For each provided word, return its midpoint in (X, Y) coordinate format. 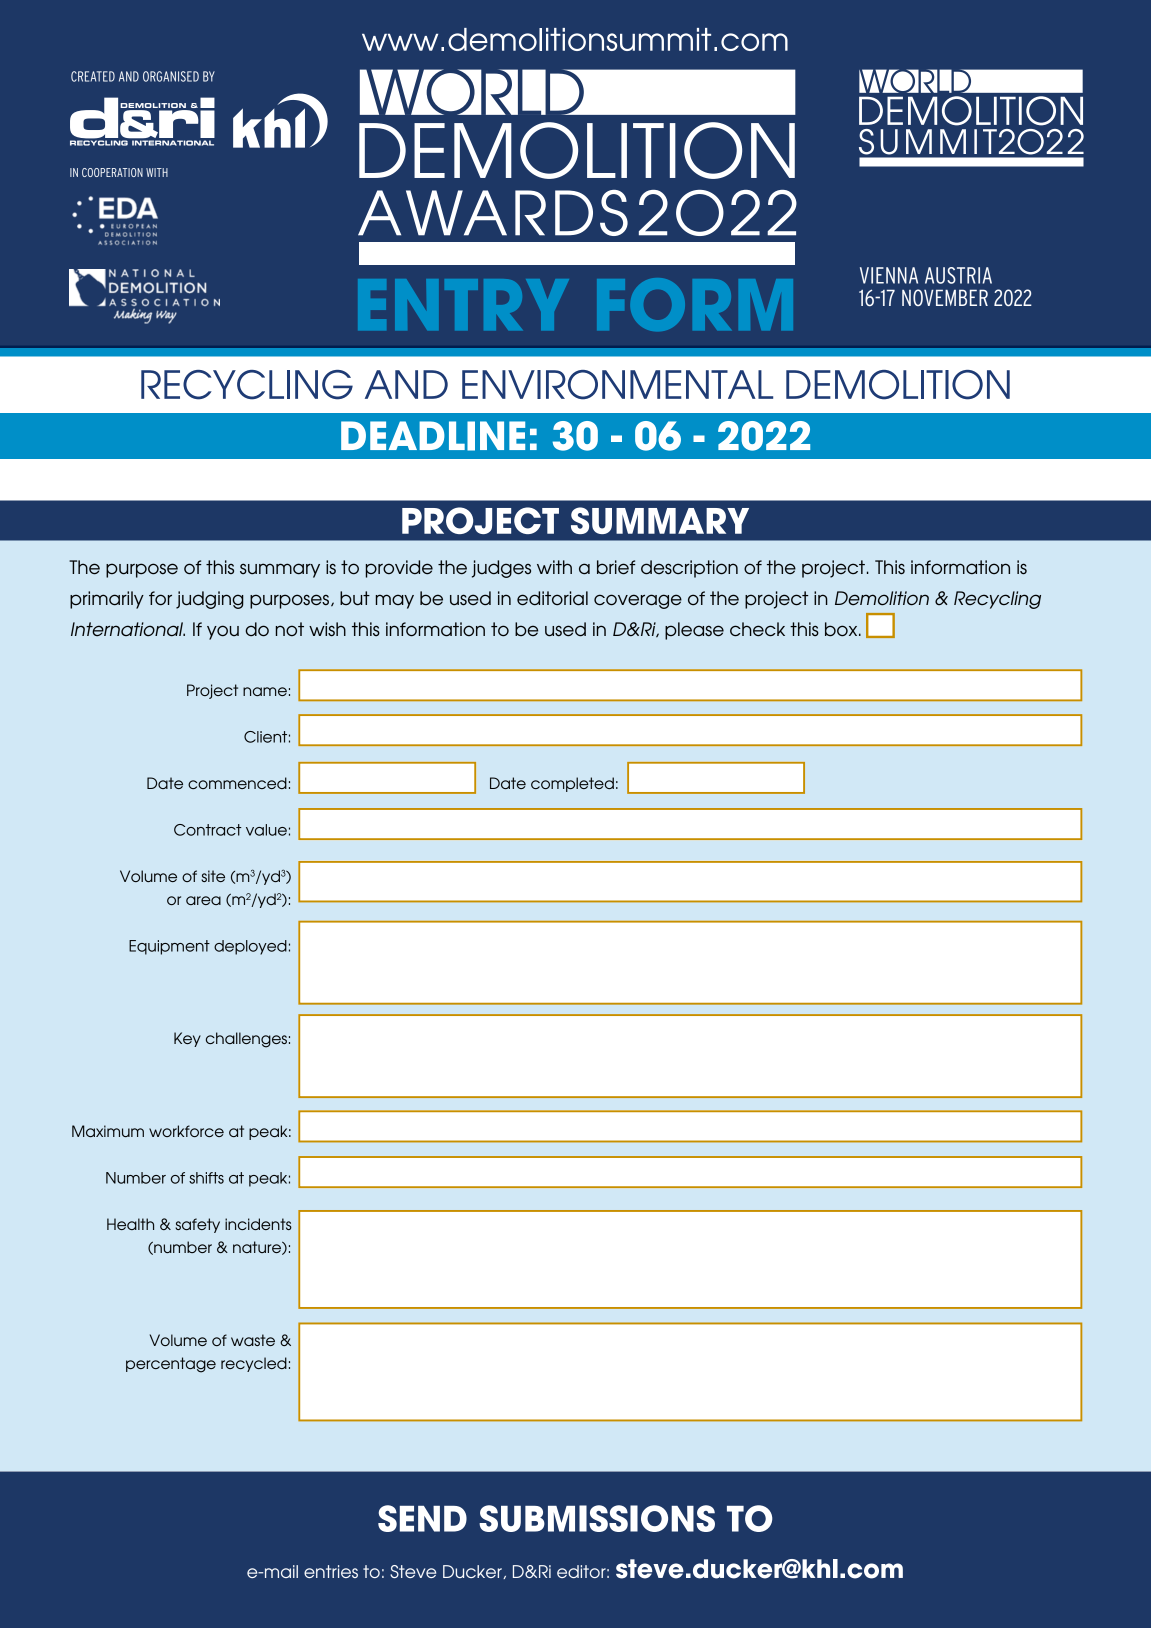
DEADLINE (433, 436)
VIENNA (889, 275)
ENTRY (463, 304)
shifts (206, 1178)
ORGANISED (171, 76)
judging (210, 600)
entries (331, 1571)
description (689, 569)
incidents (258, 1224)
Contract (208, 830)
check (757, 629)
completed (572, 784)
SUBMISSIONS (597, 1518)
